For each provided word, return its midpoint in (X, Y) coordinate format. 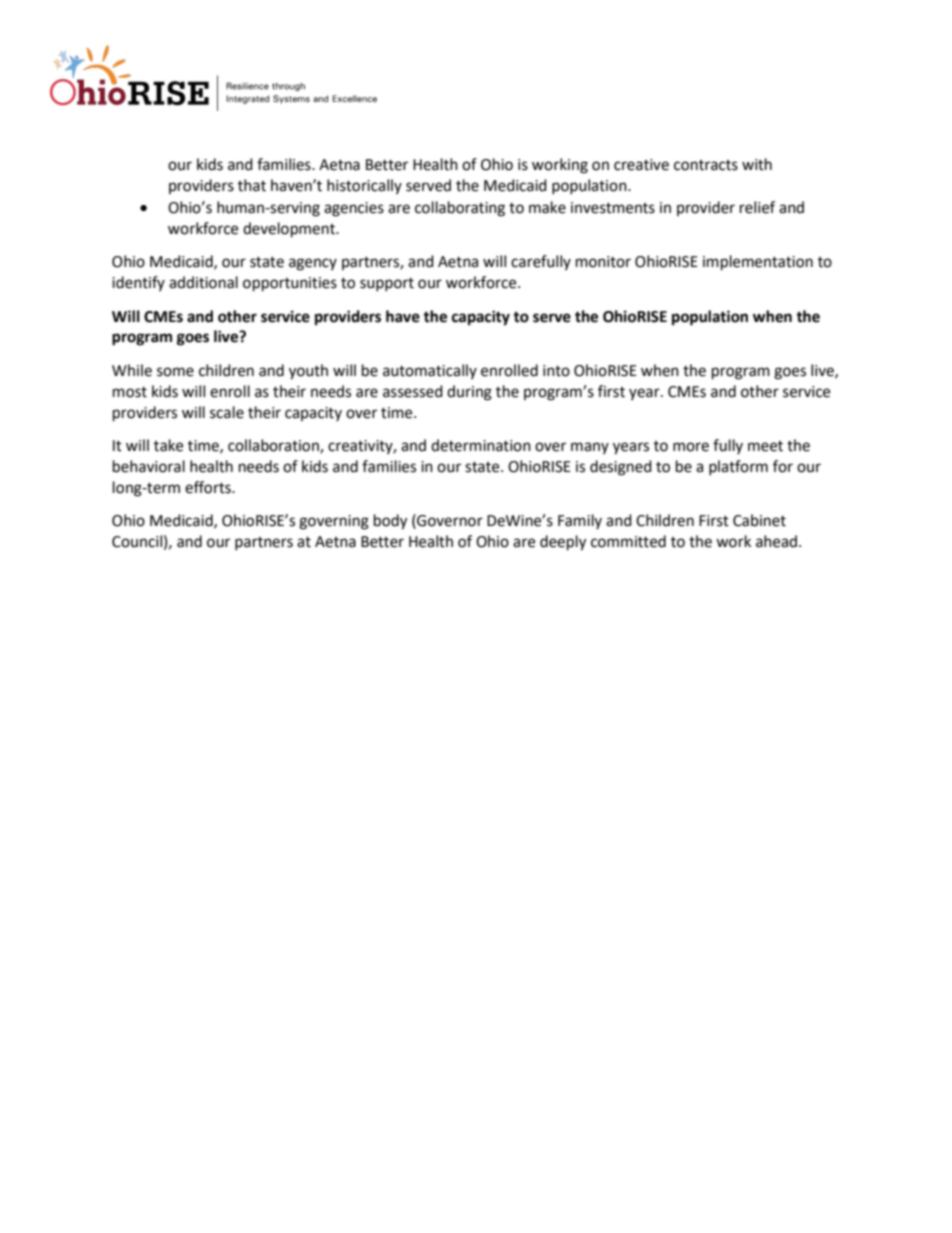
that (252, 185)
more (691, 447)
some (175, 372)
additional (203, 282)
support (387, 284)
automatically (430, 371)
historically (364, 186)
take (168, 445)
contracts (706, 165)
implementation (758, 263)
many (590, 448)
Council (137, 541)
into (556, 371)
